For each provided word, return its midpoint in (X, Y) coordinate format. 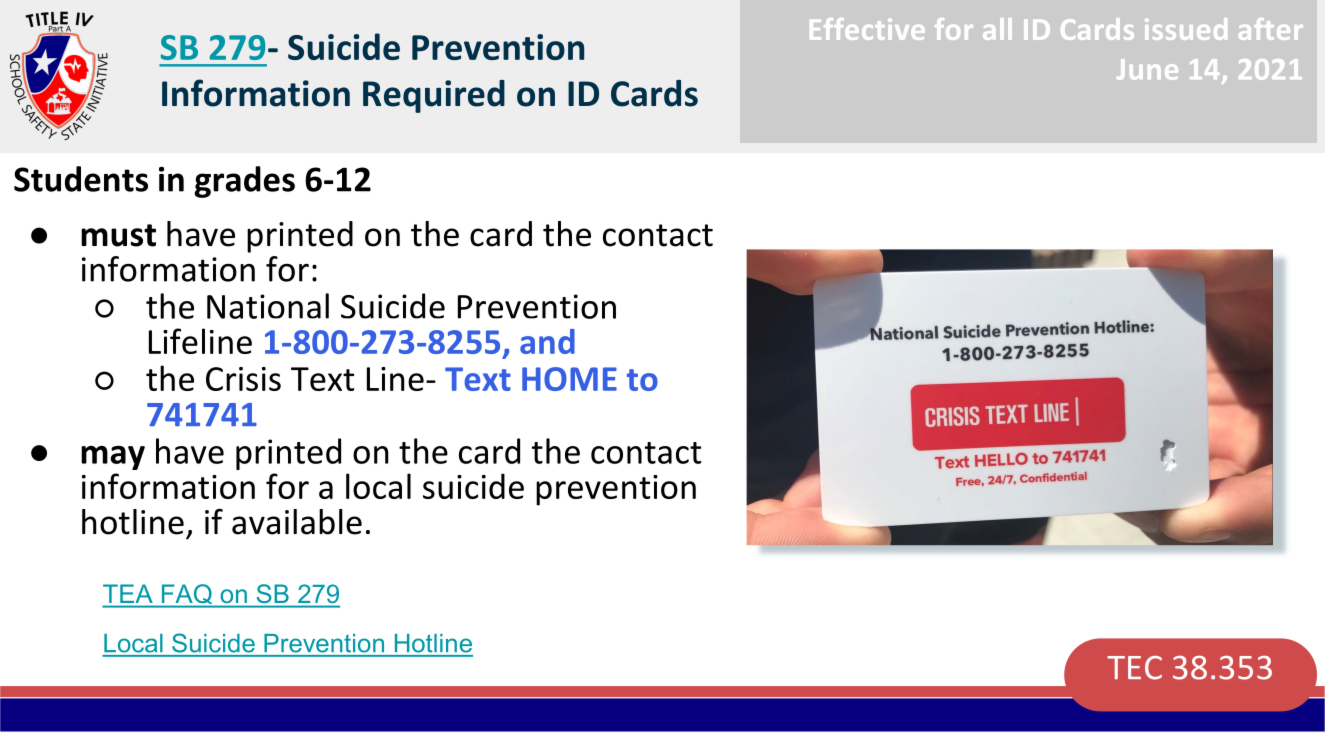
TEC (1134, 668)
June (1147, 69)
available (297, 522)
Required (434, 96)
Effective (867, 29)
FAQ (186, 595)
